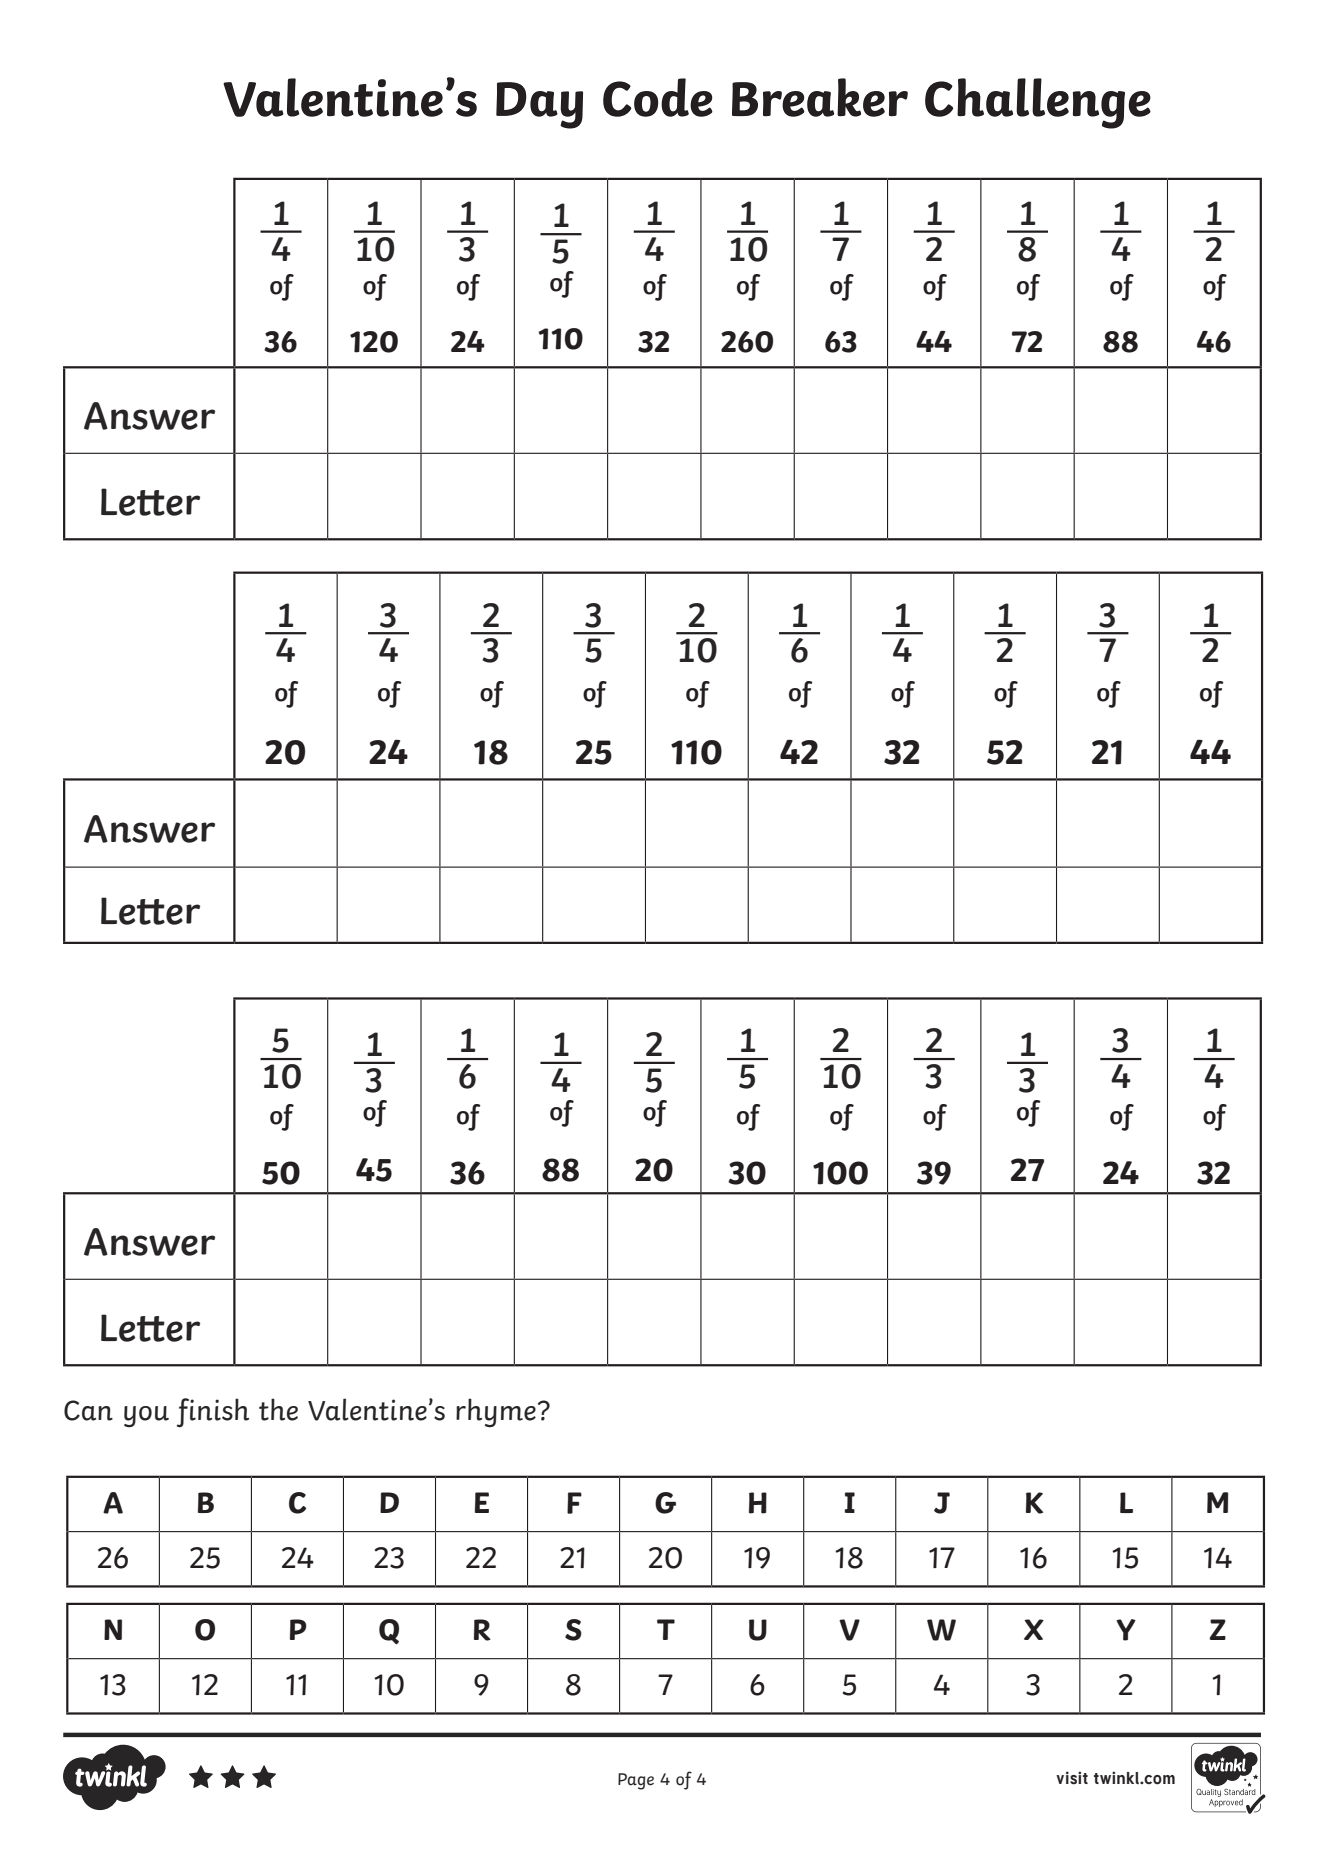  What do you see at coordinates (278, 1409) in the screenshot?
I see `the` at bounding box center [278, 1409].
